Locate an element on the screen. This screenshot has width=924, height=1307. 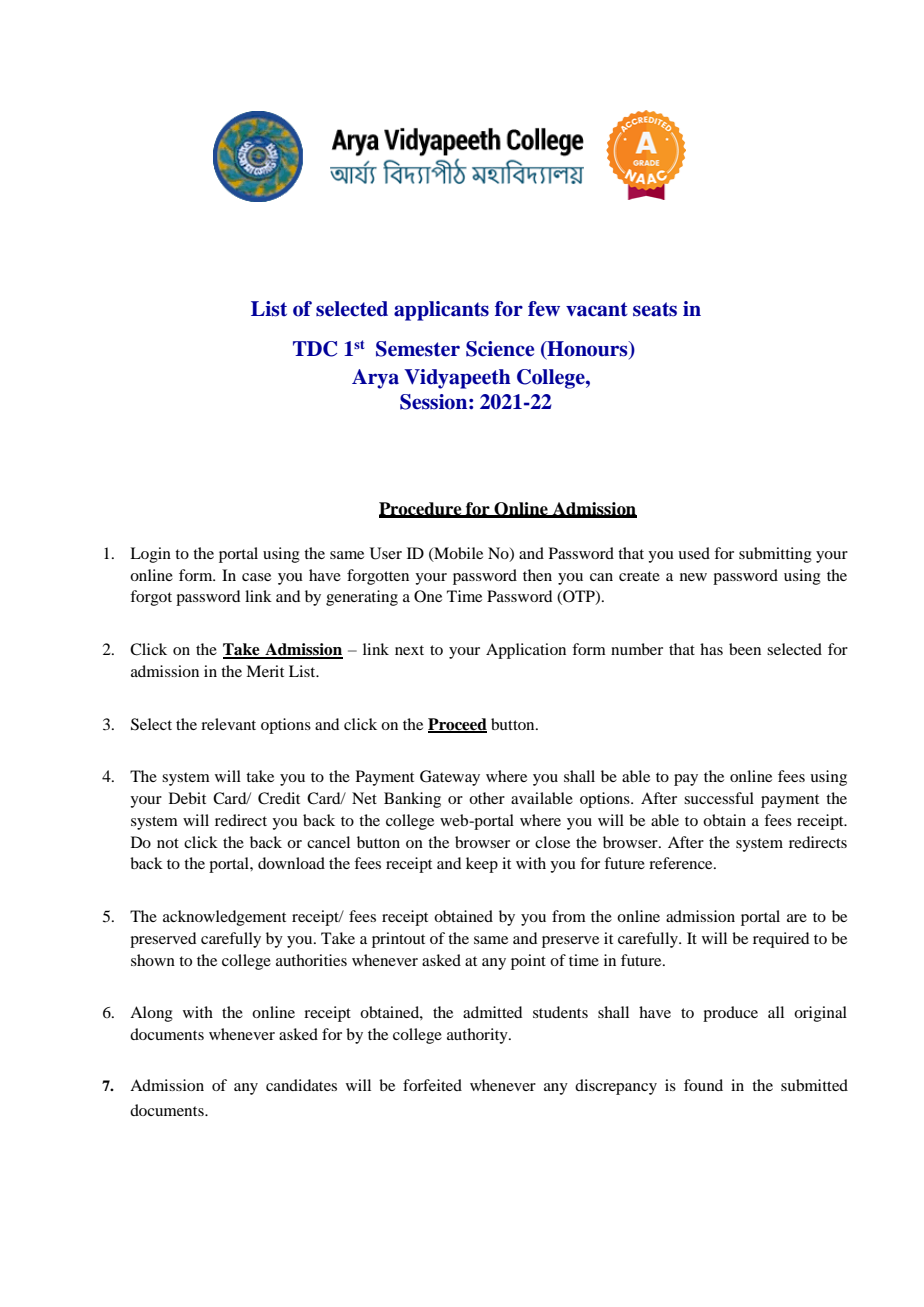
relevant is located at coordinates (228, 724).
